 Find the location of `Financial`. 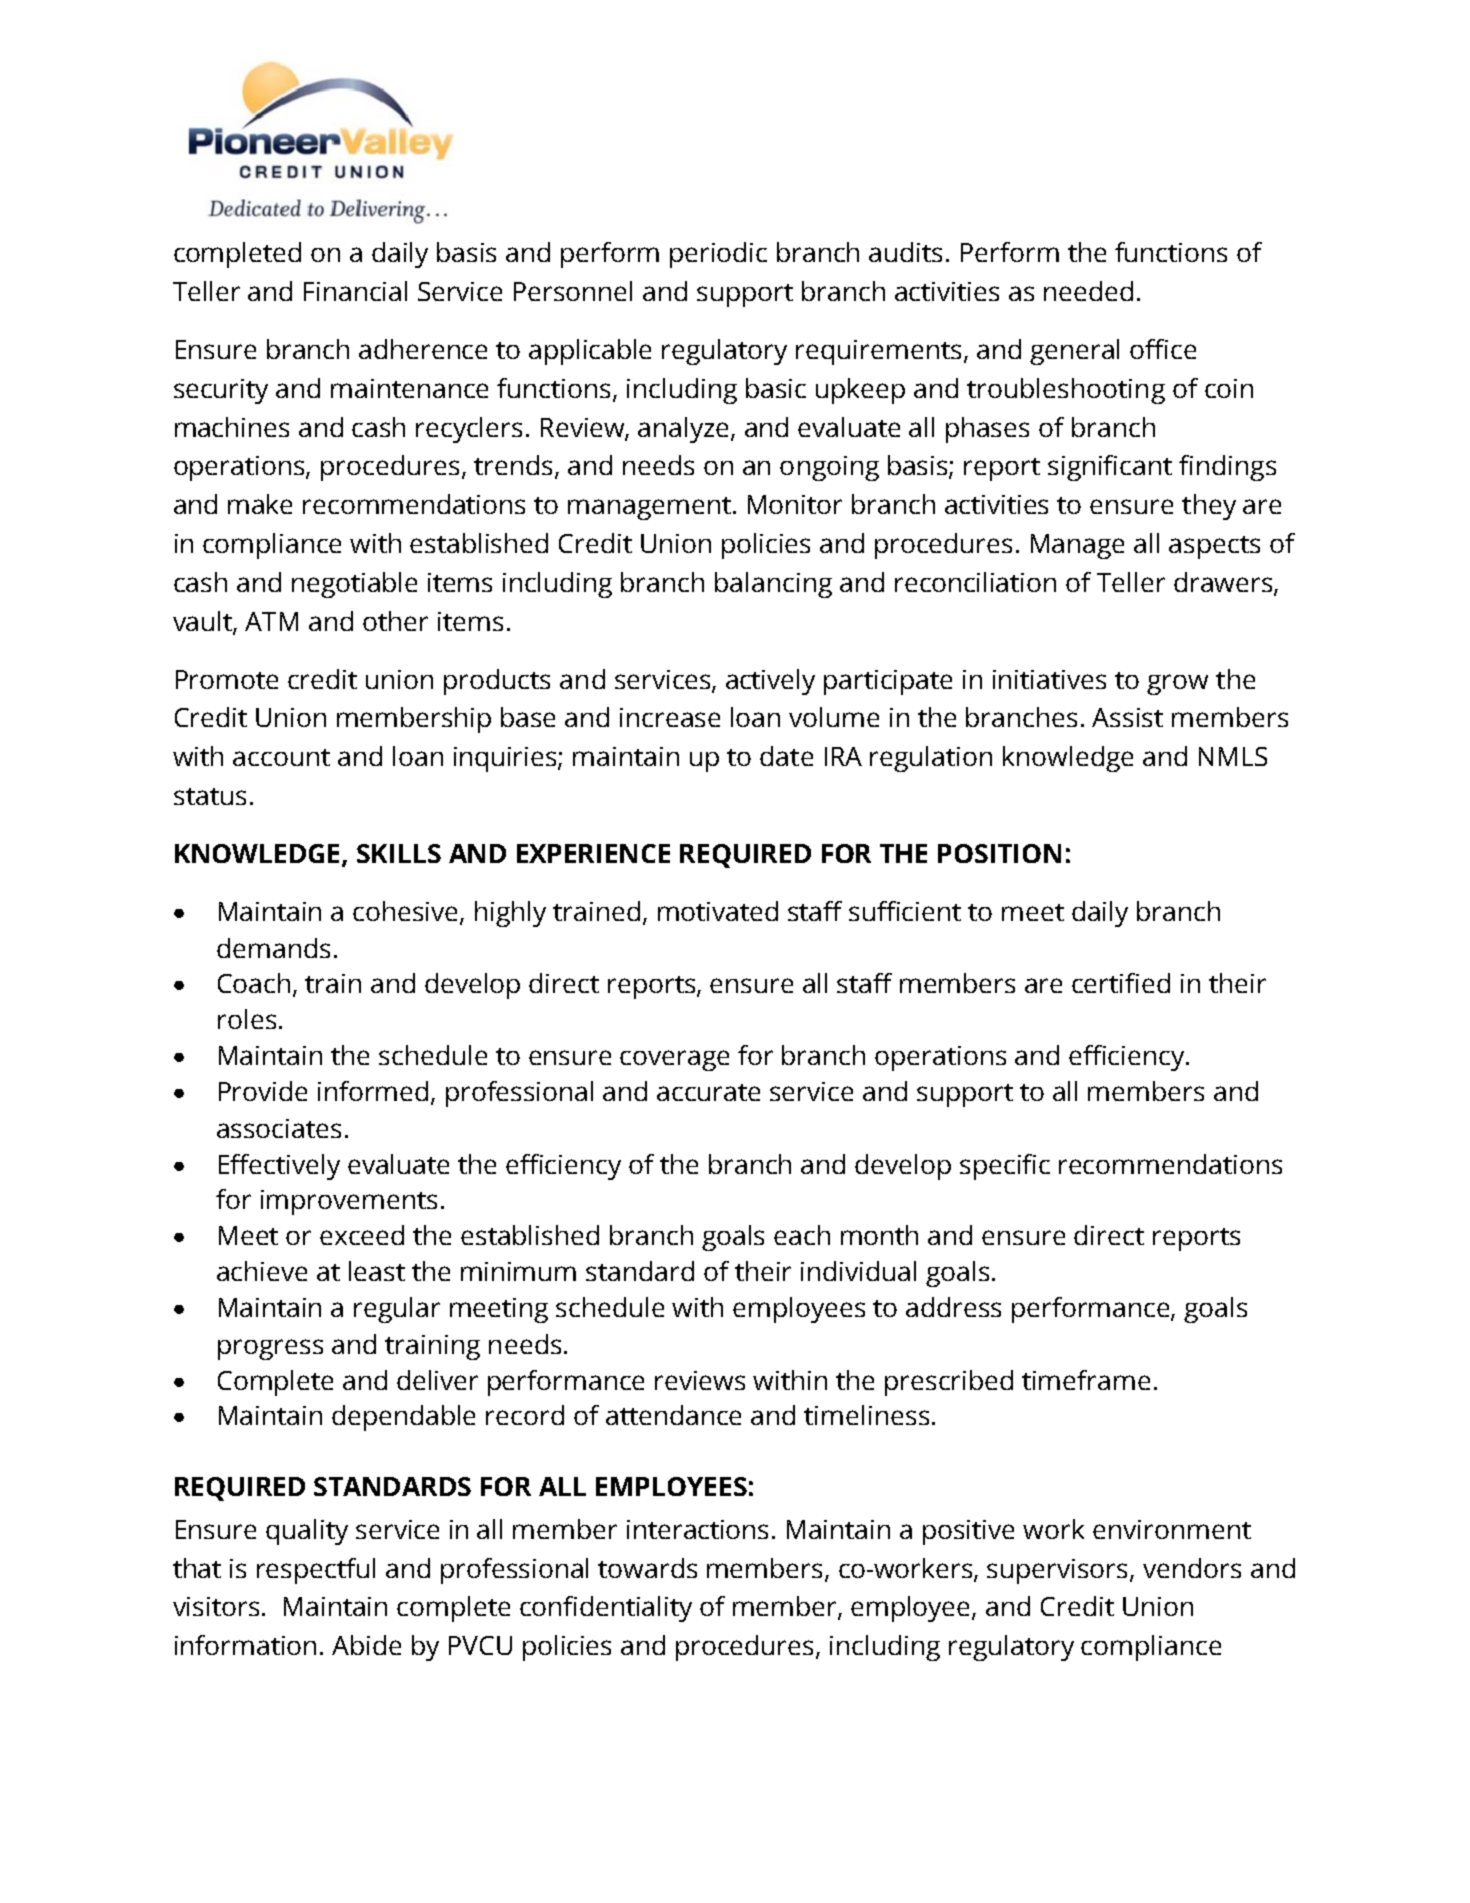

Financial is located at coordinates (355, 291).
